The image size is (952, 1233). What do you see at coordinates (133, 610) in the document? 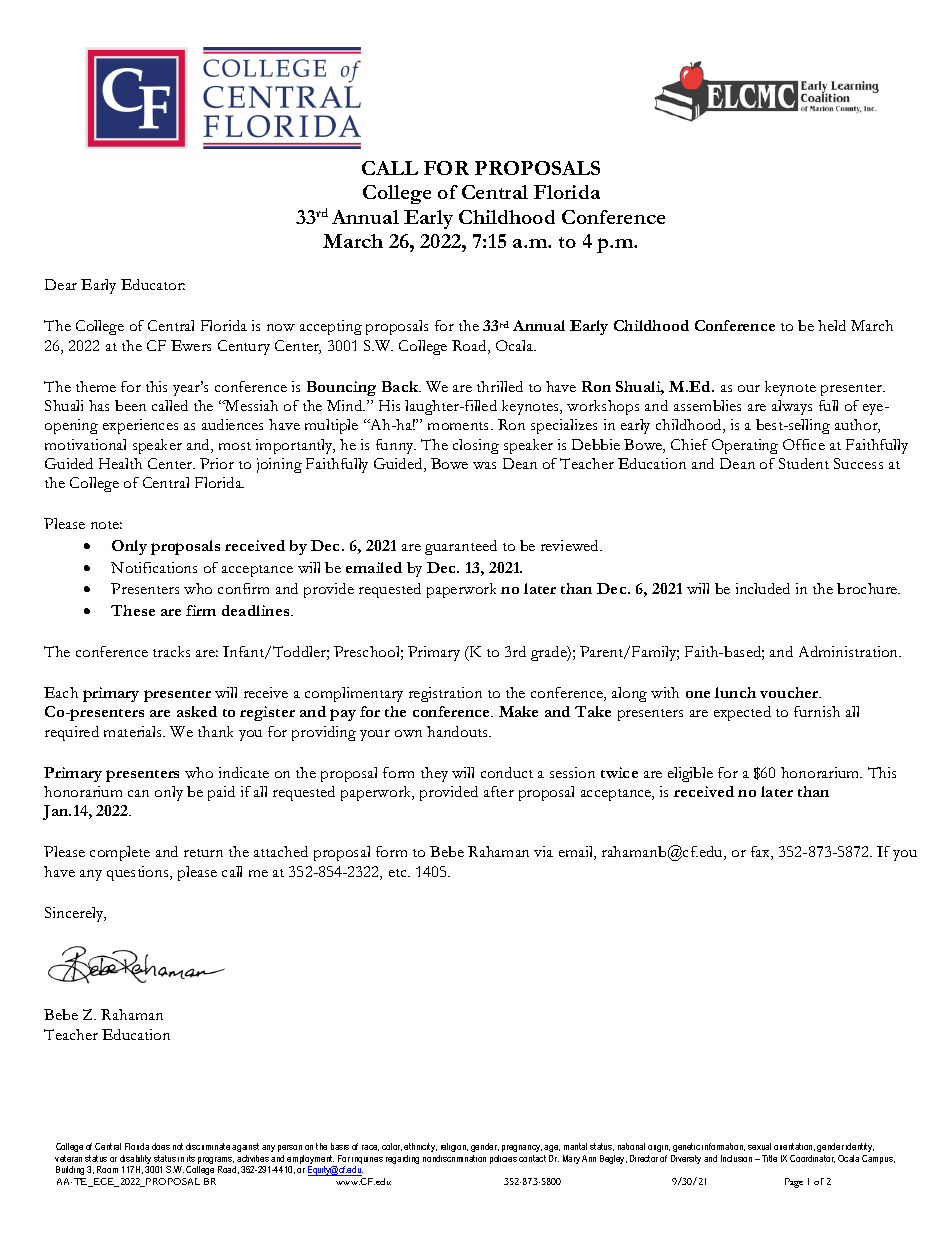
I see `These` at bounding box center [133, 610].
